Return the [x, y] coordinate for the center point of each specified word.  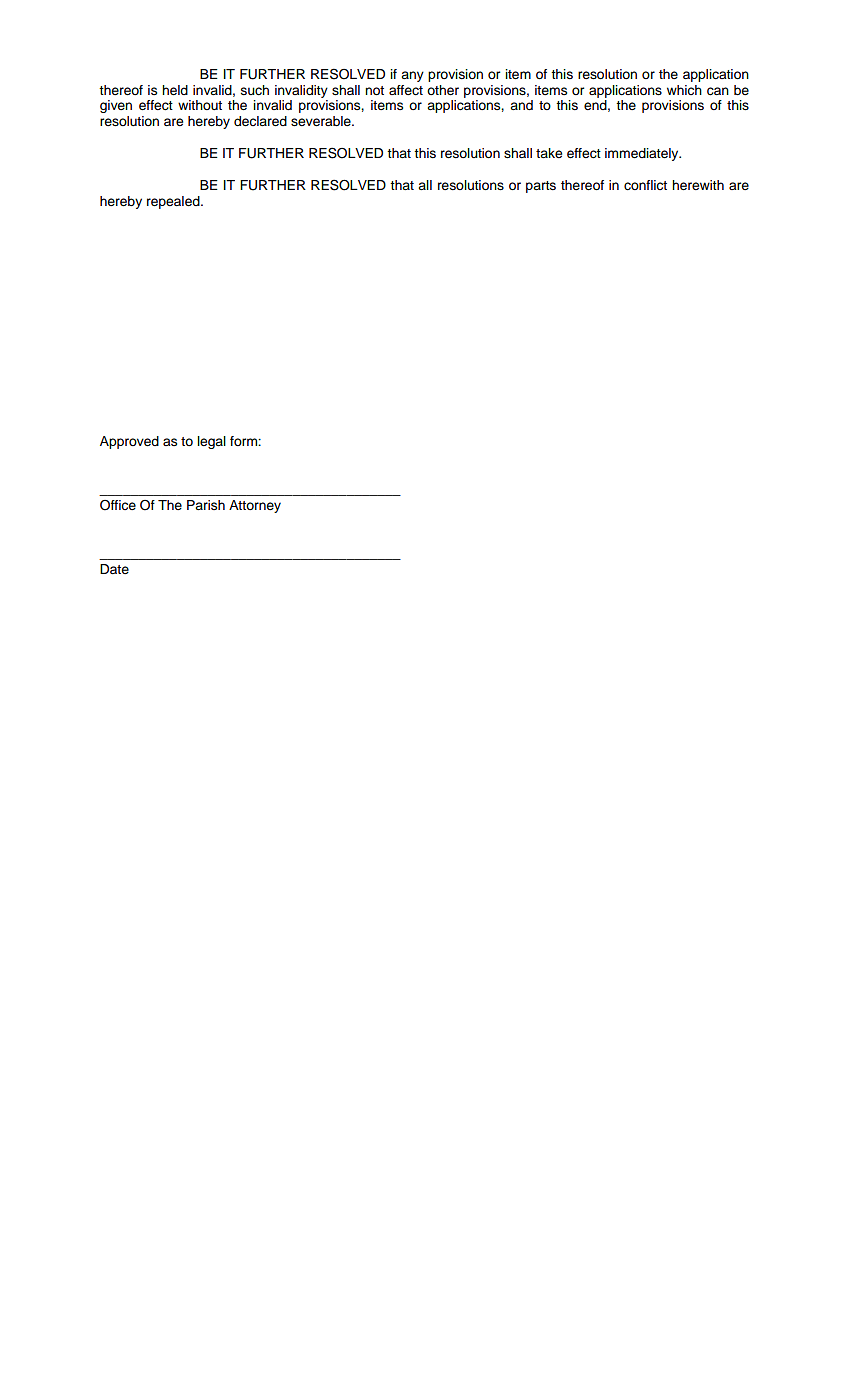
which [684, 90]
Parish [206, 505]
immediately [643, 154]
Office [118, 505]
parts [541, 187]
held [175, 90]
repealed [174, 202]
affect [406, 90]
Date [114, 569]
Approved [129, 442]
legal [211, 442]
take [549, 153]
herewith [698, 185]
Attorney [255, 506]
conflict [645, 185]
